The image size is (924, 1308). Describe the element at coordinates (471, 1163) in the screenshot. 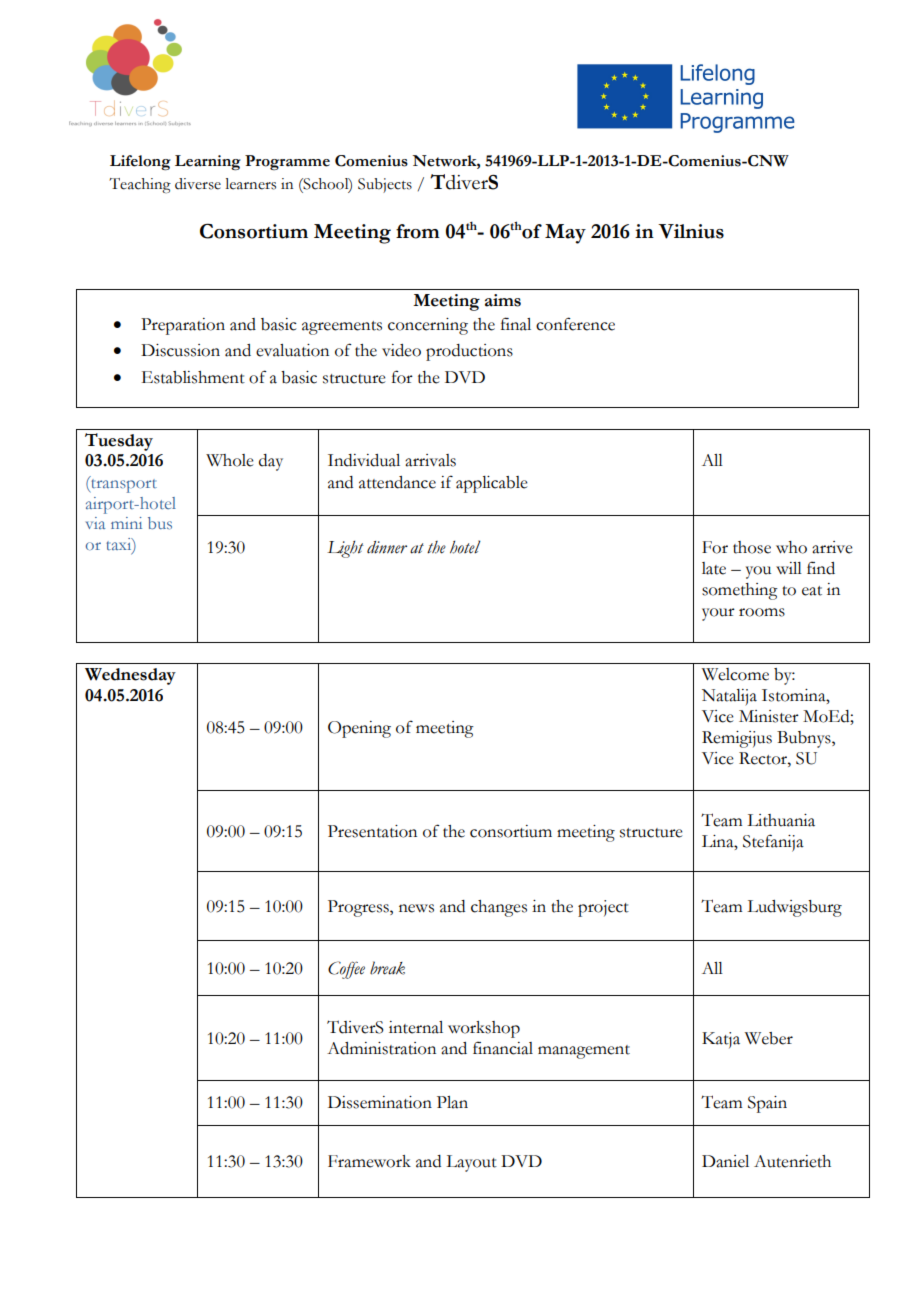

I see `Layout` at that location.
